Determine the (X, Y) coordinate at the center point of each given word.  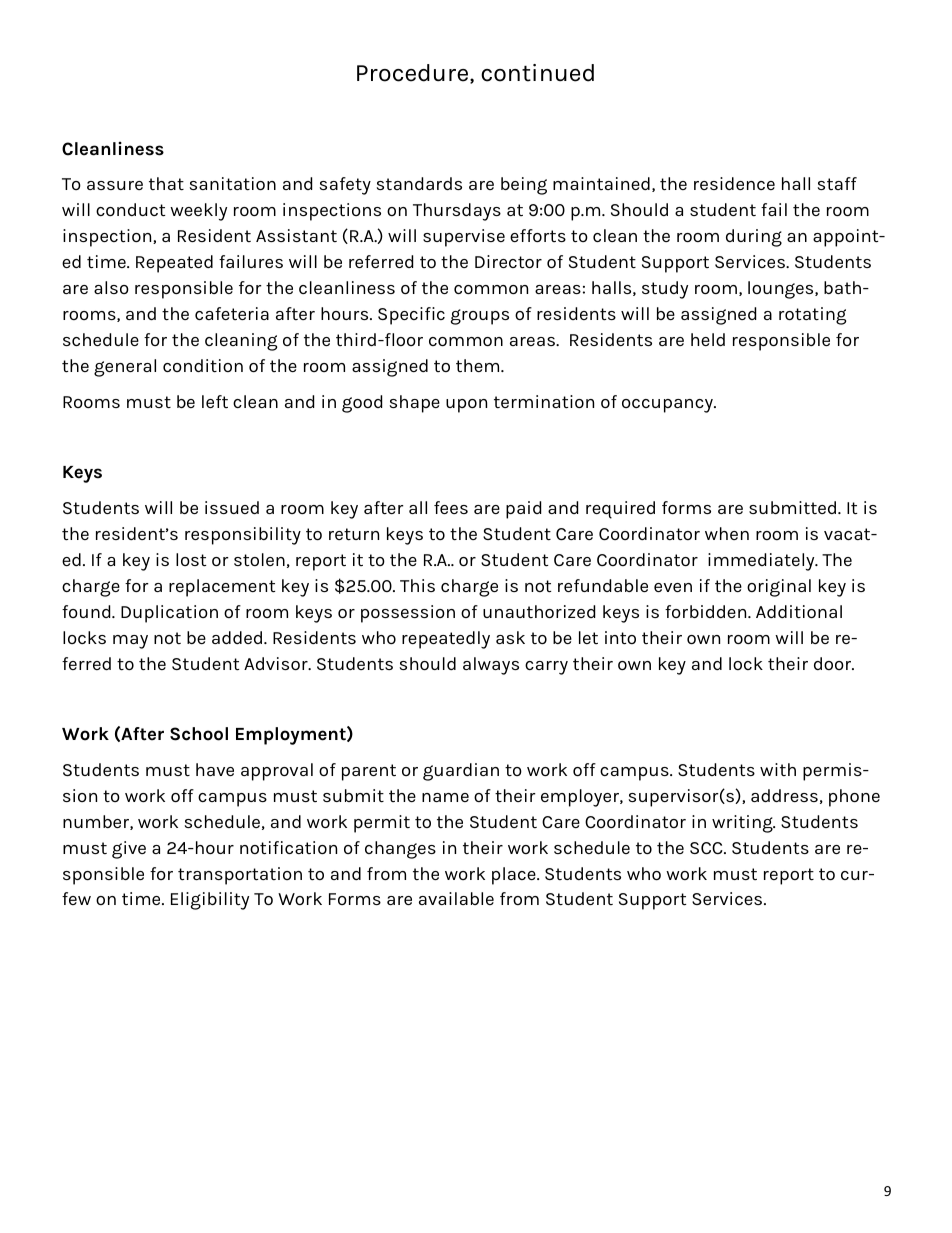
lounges (782, 290)
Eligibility (210, 901)
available (456, 898)
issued (232, 507)
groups (480, 317)
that (166, 183)
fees (451, 507)
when (727, 533)
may (130, 642)
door (834, 663)
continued (537, 73)
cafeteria (232, 313)
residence (734, 183)
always (491, 666)
